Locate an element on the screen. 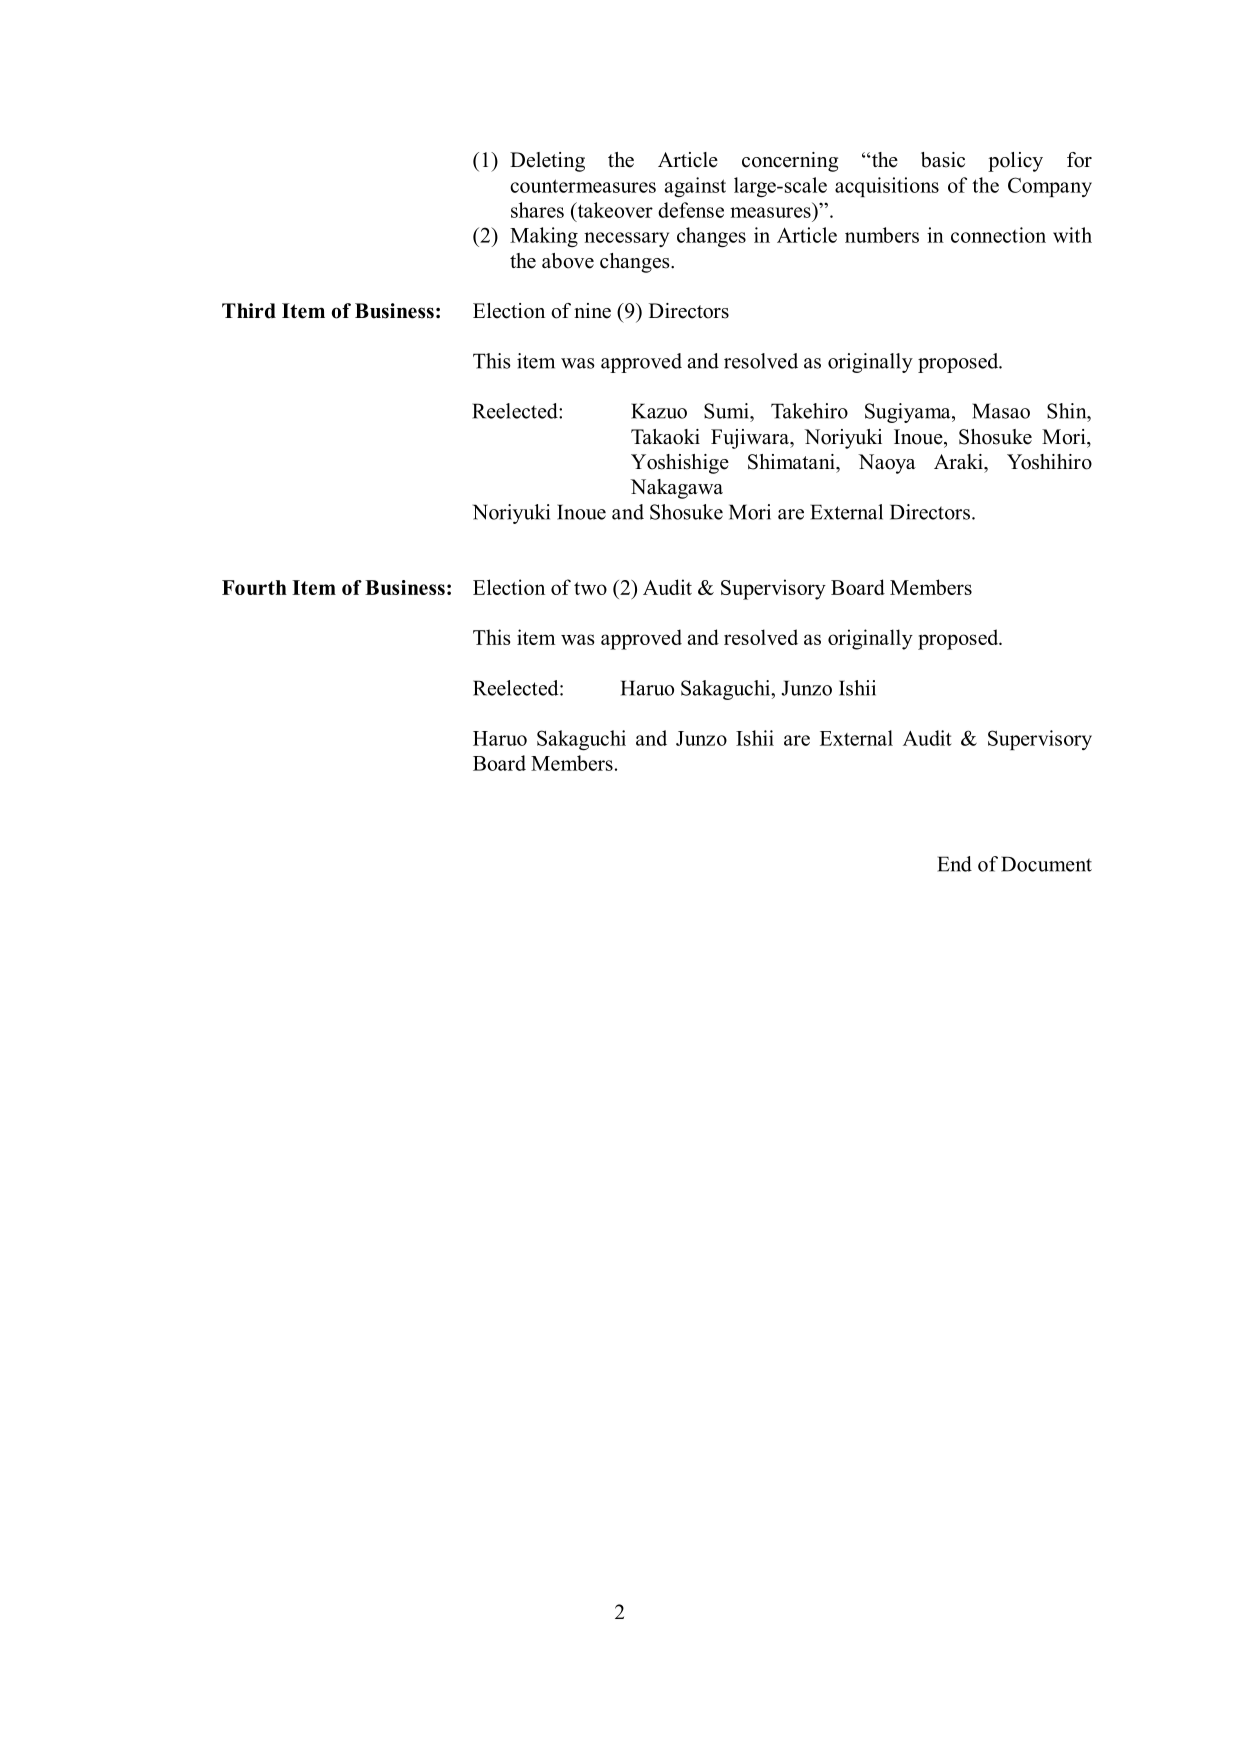 The image size is (1240, 1753). policy is located at coordinates (1015, 162).
